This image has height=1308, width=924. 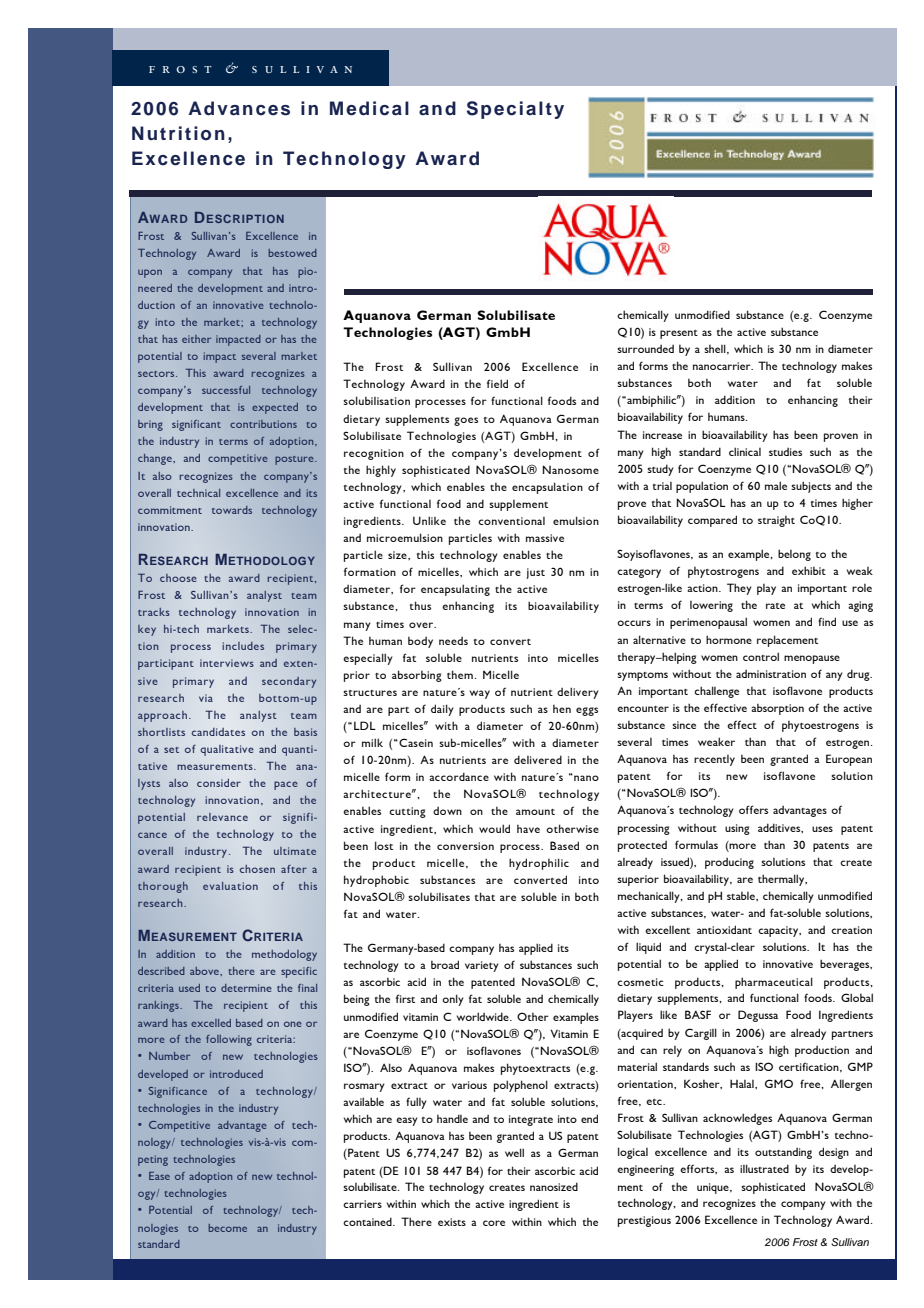 I want to click on Advances, so click(x=239, y=108).
